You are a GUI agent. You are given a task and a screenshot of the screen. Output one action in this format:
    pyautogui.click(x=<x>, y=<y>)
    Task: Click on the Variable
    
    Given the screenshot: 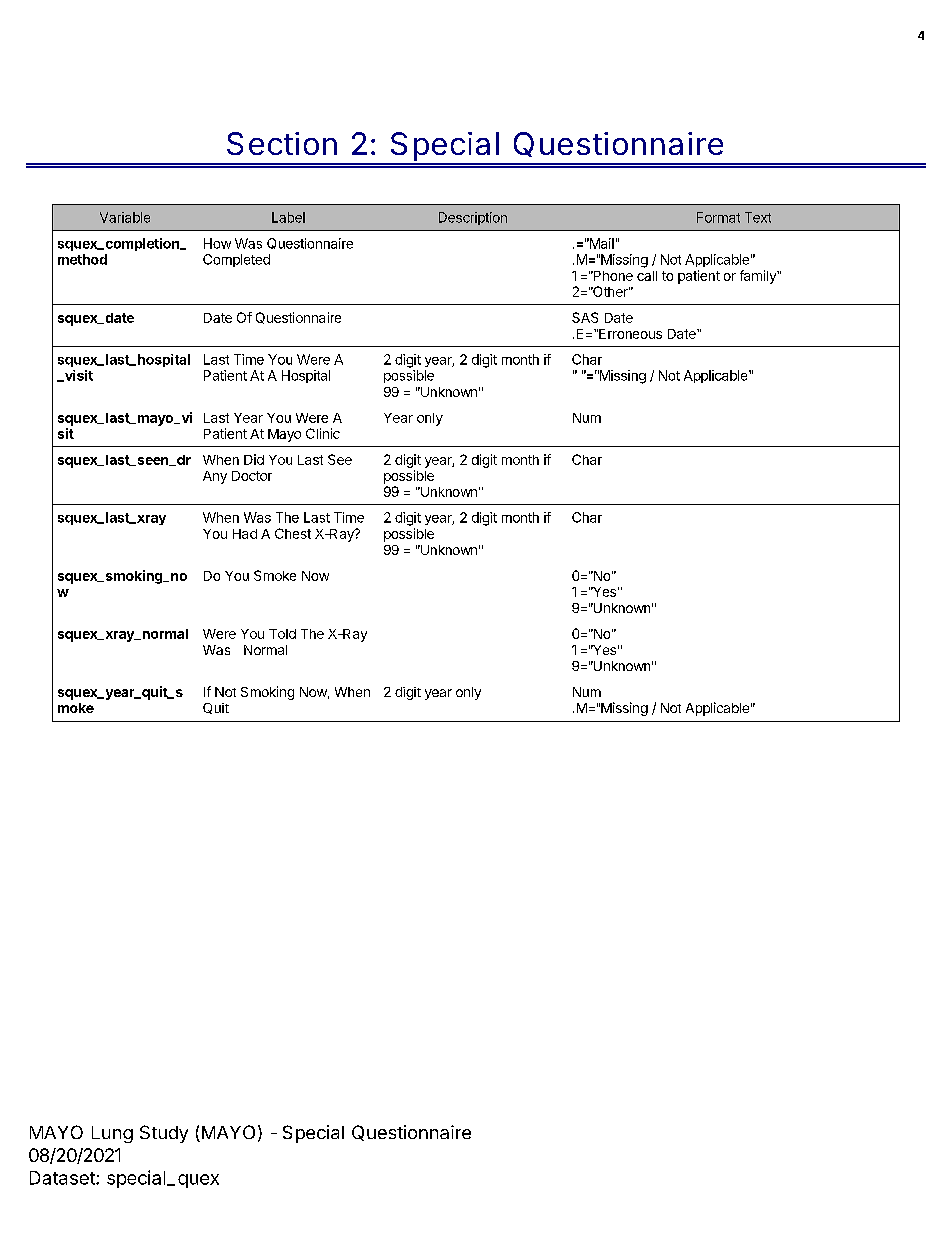 What is the action you would take?
    pyautogui.click(x=125, y=217)
